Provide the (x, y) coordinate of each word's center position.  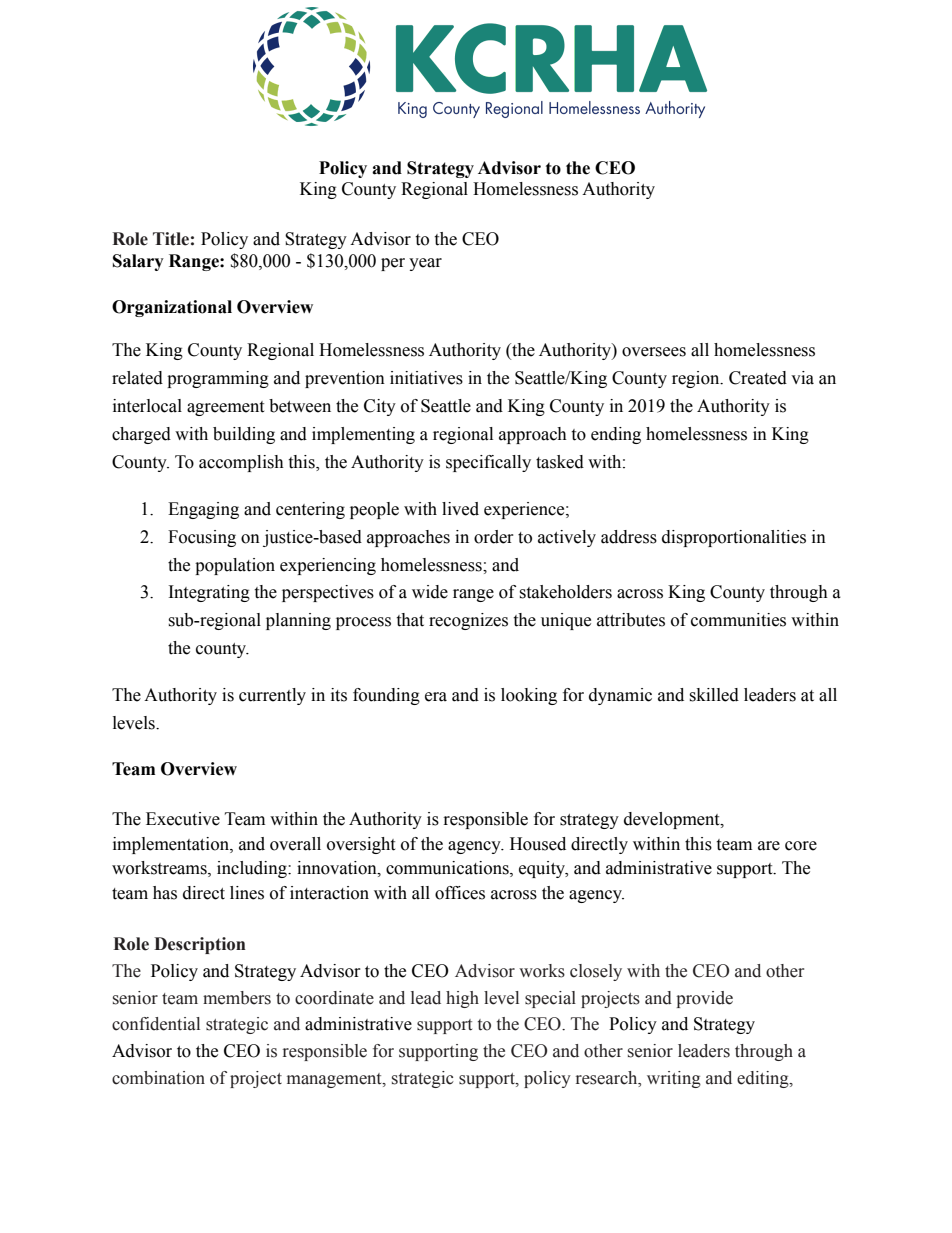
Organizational (172, 308)
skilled (714, 695)
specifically (488, 463)
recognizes (468, 621)
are (769, 846)
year (425, 264)
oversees (654, 352)
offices (460, 893)
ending (616, 435)
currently (272, 696)
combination (158, 1078)
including (253, 869)
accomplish (241, 463)
